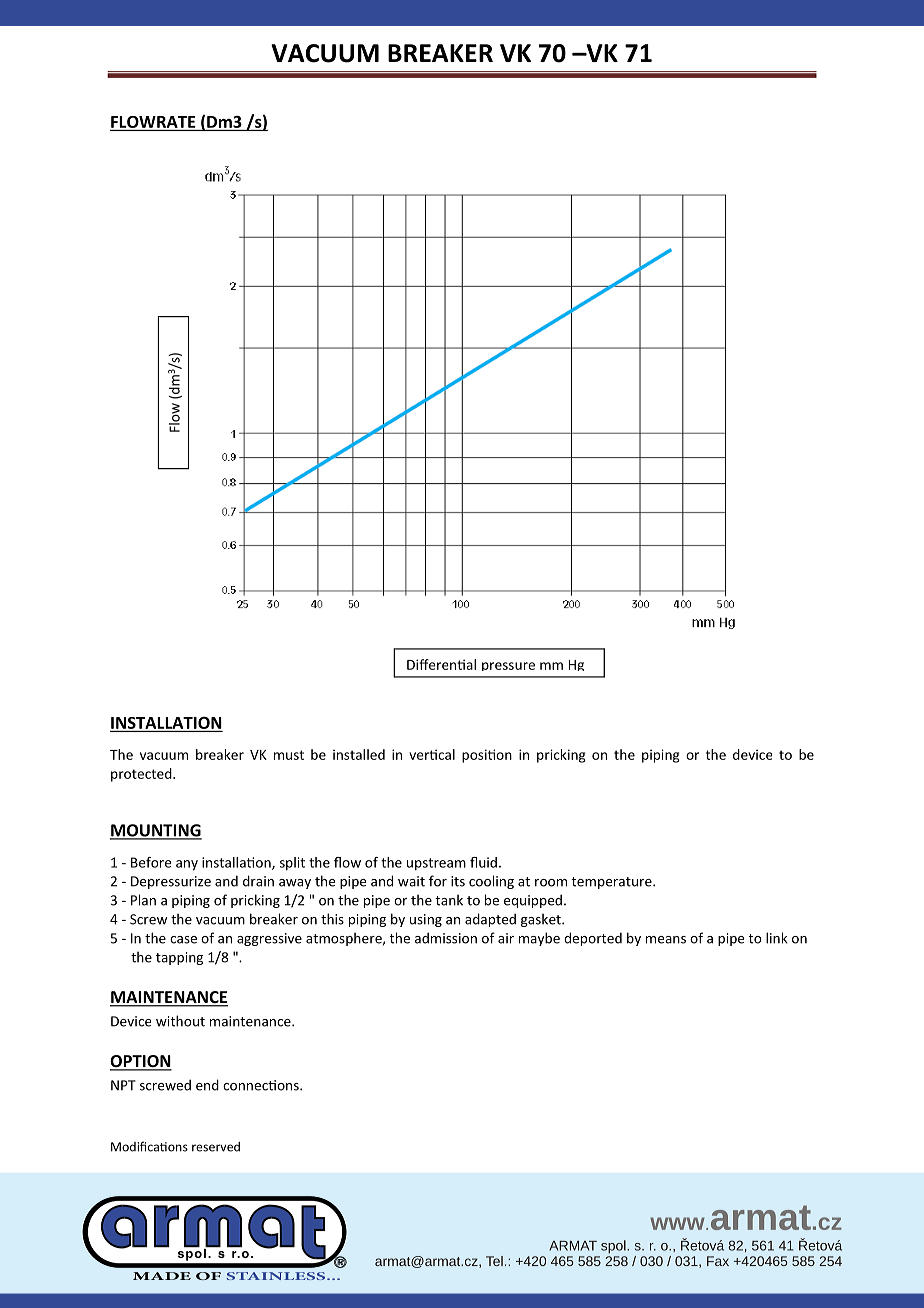 The height and width of the image is (1308, 924). Describe the element at coordinates (179, 958) in the image. I see `tapping` at that location.
